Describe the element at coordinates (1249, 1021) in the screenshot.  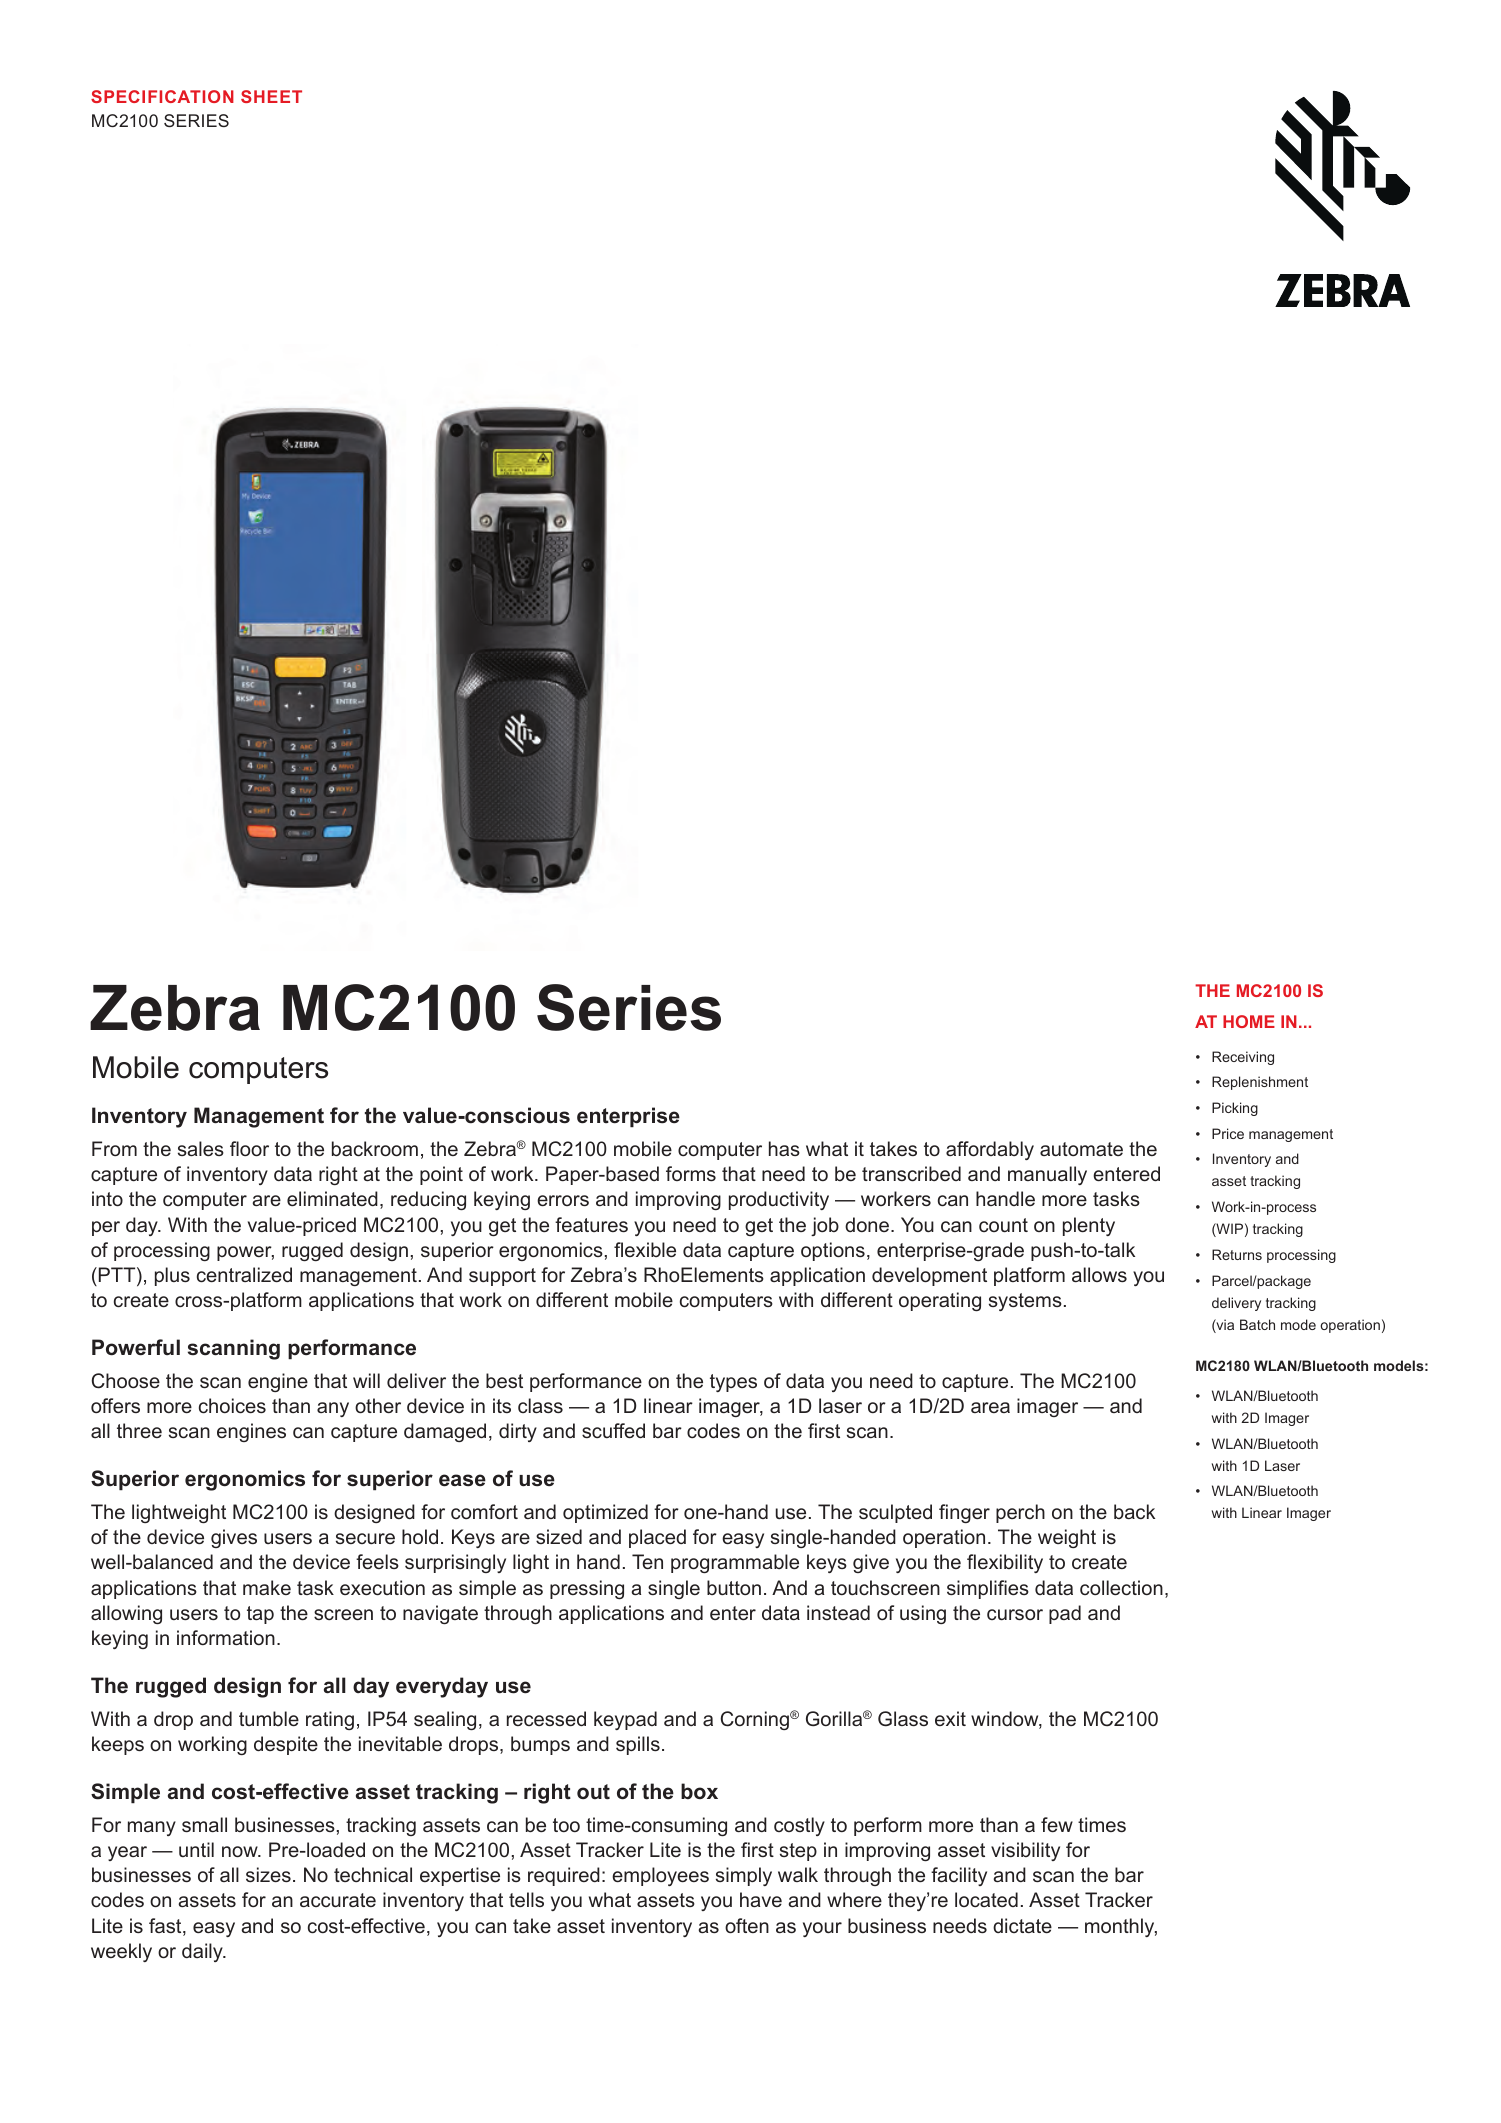
I see `HOME` at that location.
